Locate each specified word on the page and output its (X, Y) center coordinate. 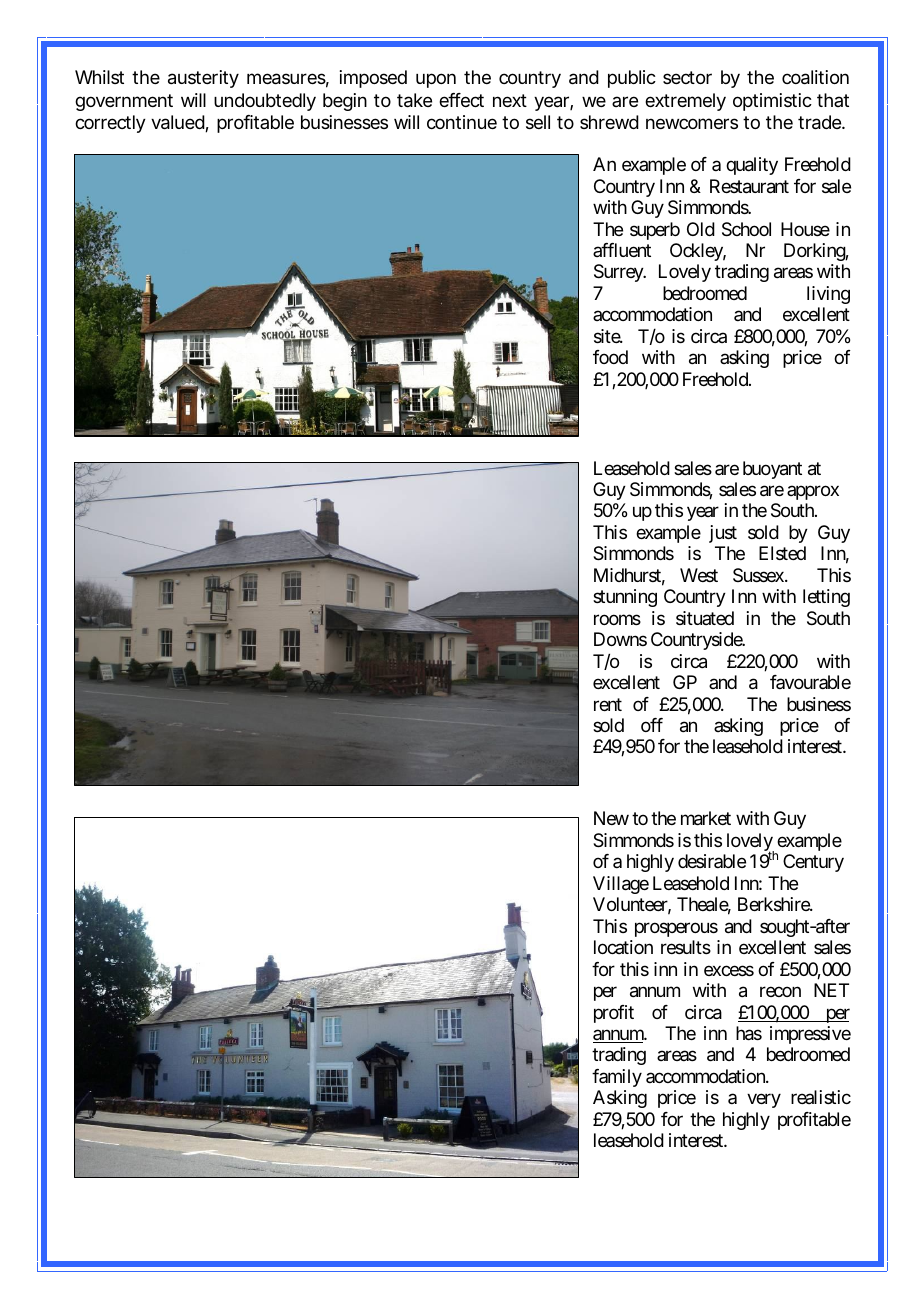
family (617, 1078)
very (764, 1101)
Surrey (619, 273)
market (706, 818)
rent (608, 704)
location (623, 947)
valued (178, 123)
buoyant (772, 470)
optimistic (772, 102)
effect (461, 100)
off (652, 725)
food (610, 357)
